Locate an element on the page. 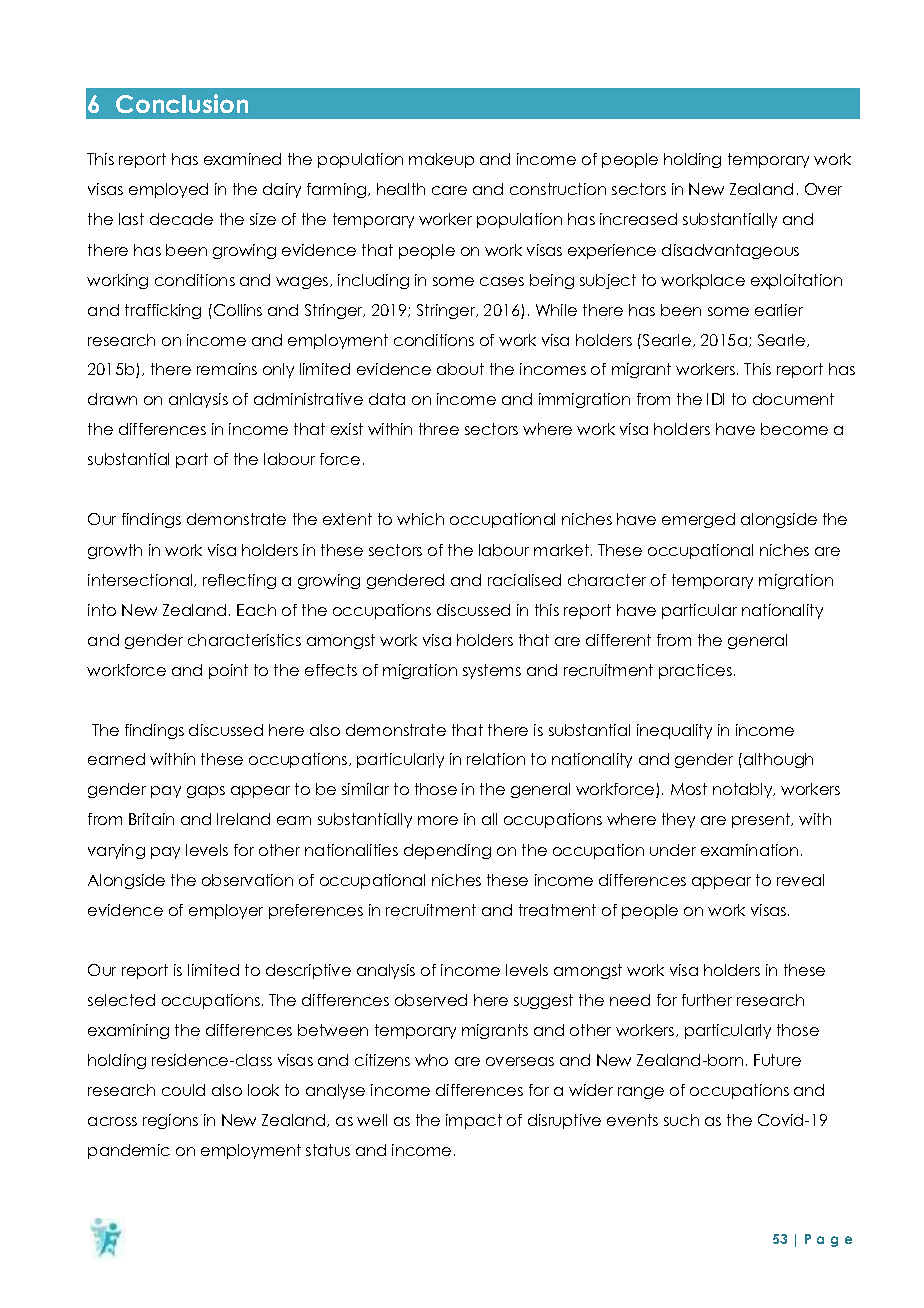 Image resolution: width=924 pixels, height=1308 pixels. regions is located at coordinates (170, 1121).
